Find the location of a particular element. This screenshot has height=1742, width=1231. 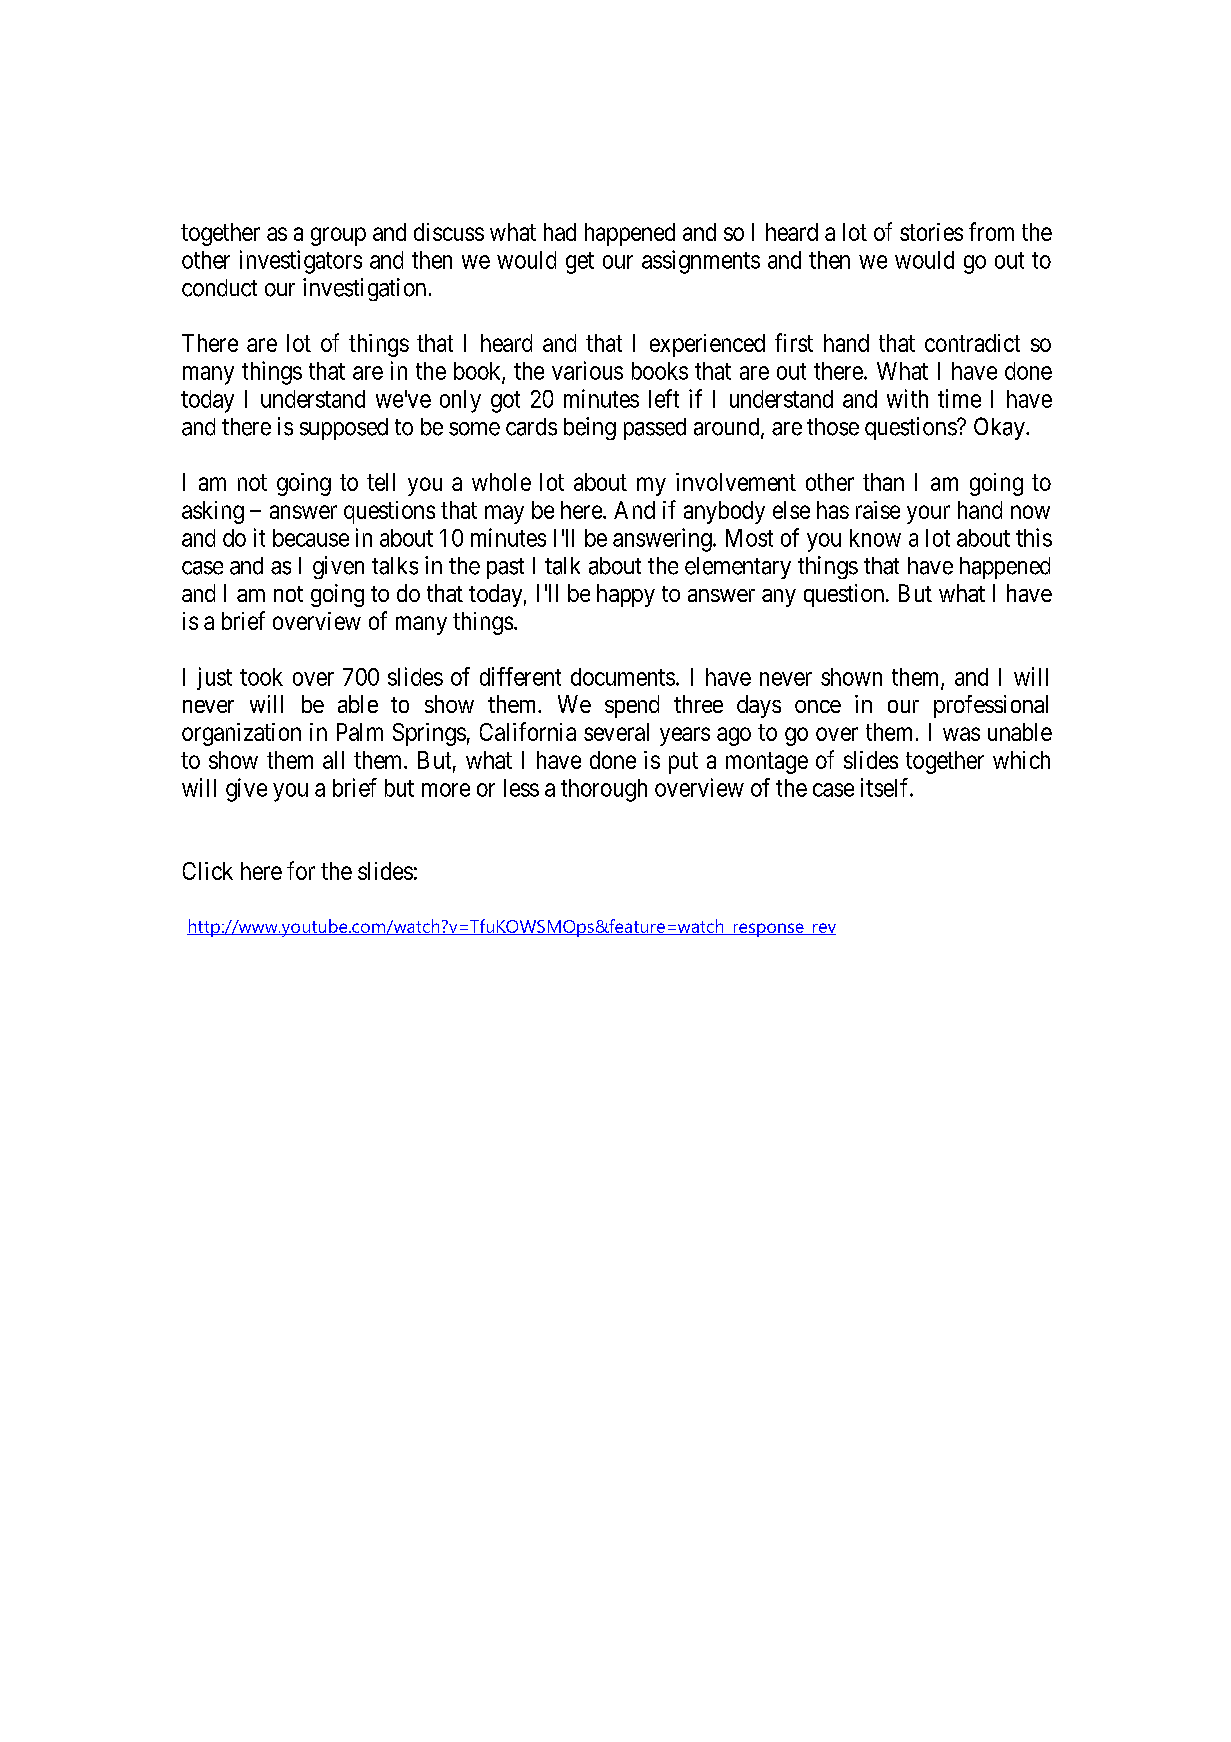

Click is located at coordinates (208, 871).
